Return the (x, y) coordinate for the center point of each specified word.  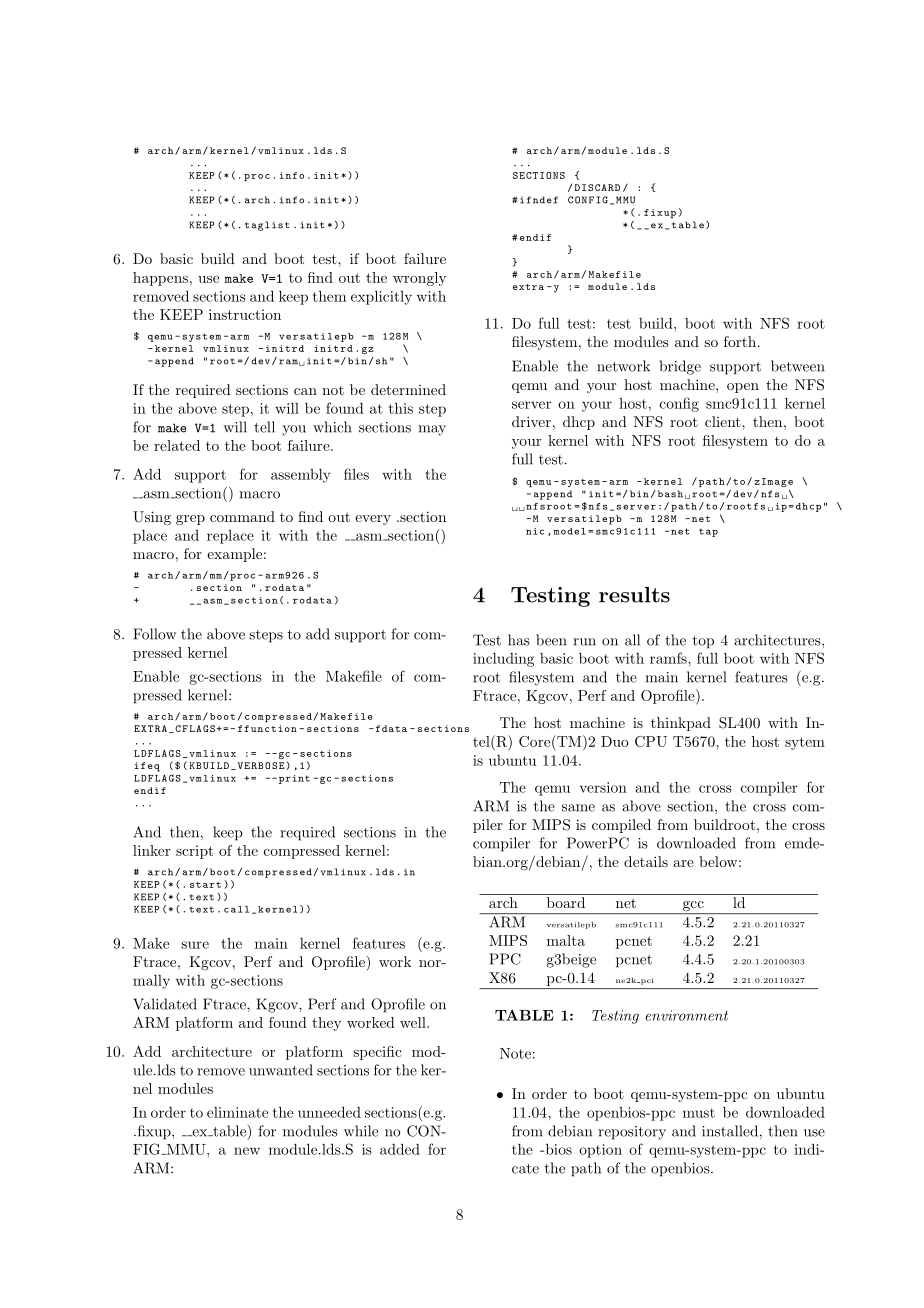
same (578, 808)
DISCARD (597, 187)
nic (535, 531)
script (194, 852)
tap (708, 532)
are (683, 863)
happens (160, 279)
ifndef (539, 200)
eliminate (237, 1112)
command (242, 516)
